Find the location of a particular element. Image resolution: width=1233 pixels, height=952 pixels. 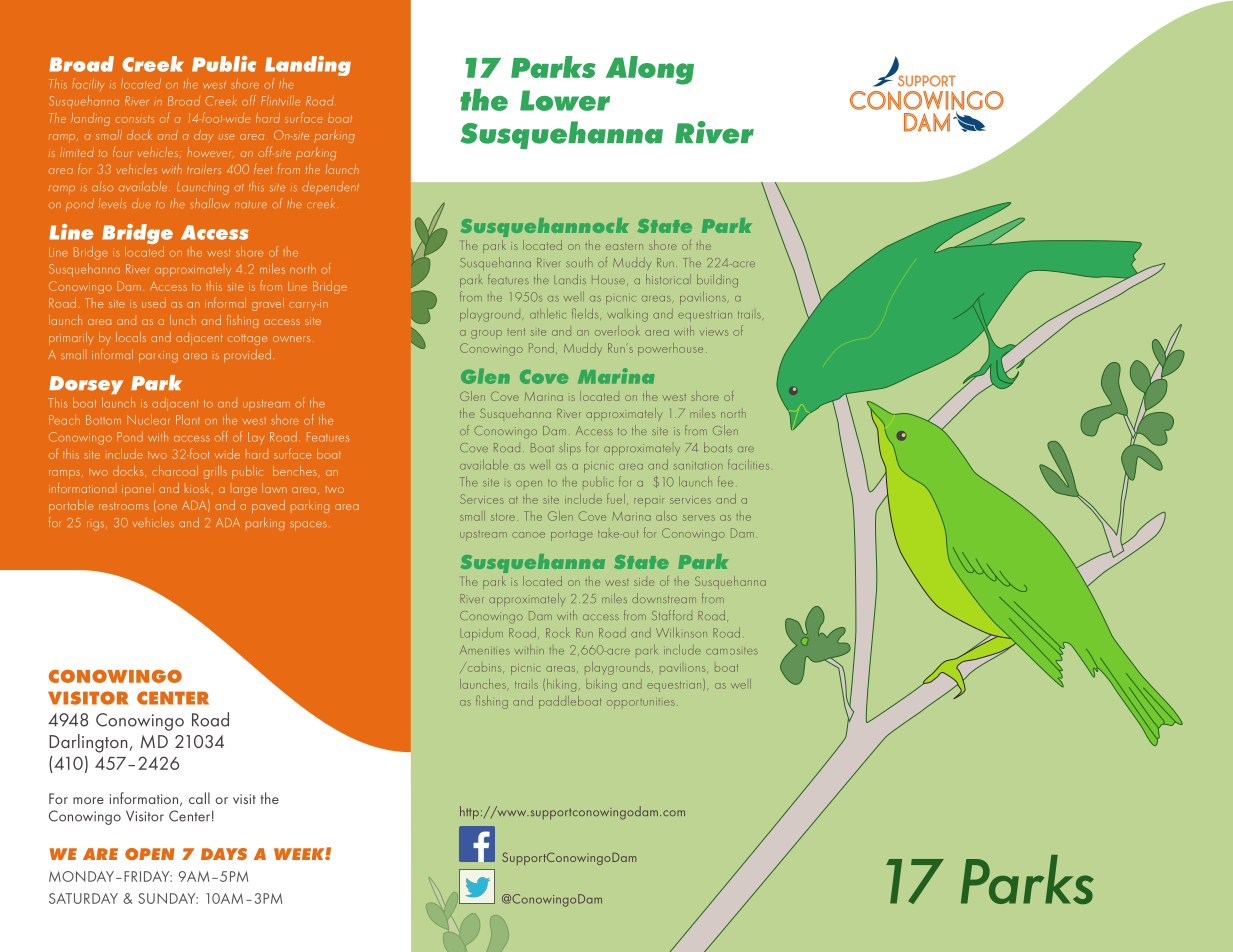

Along is located at coordinates (650, 70).
